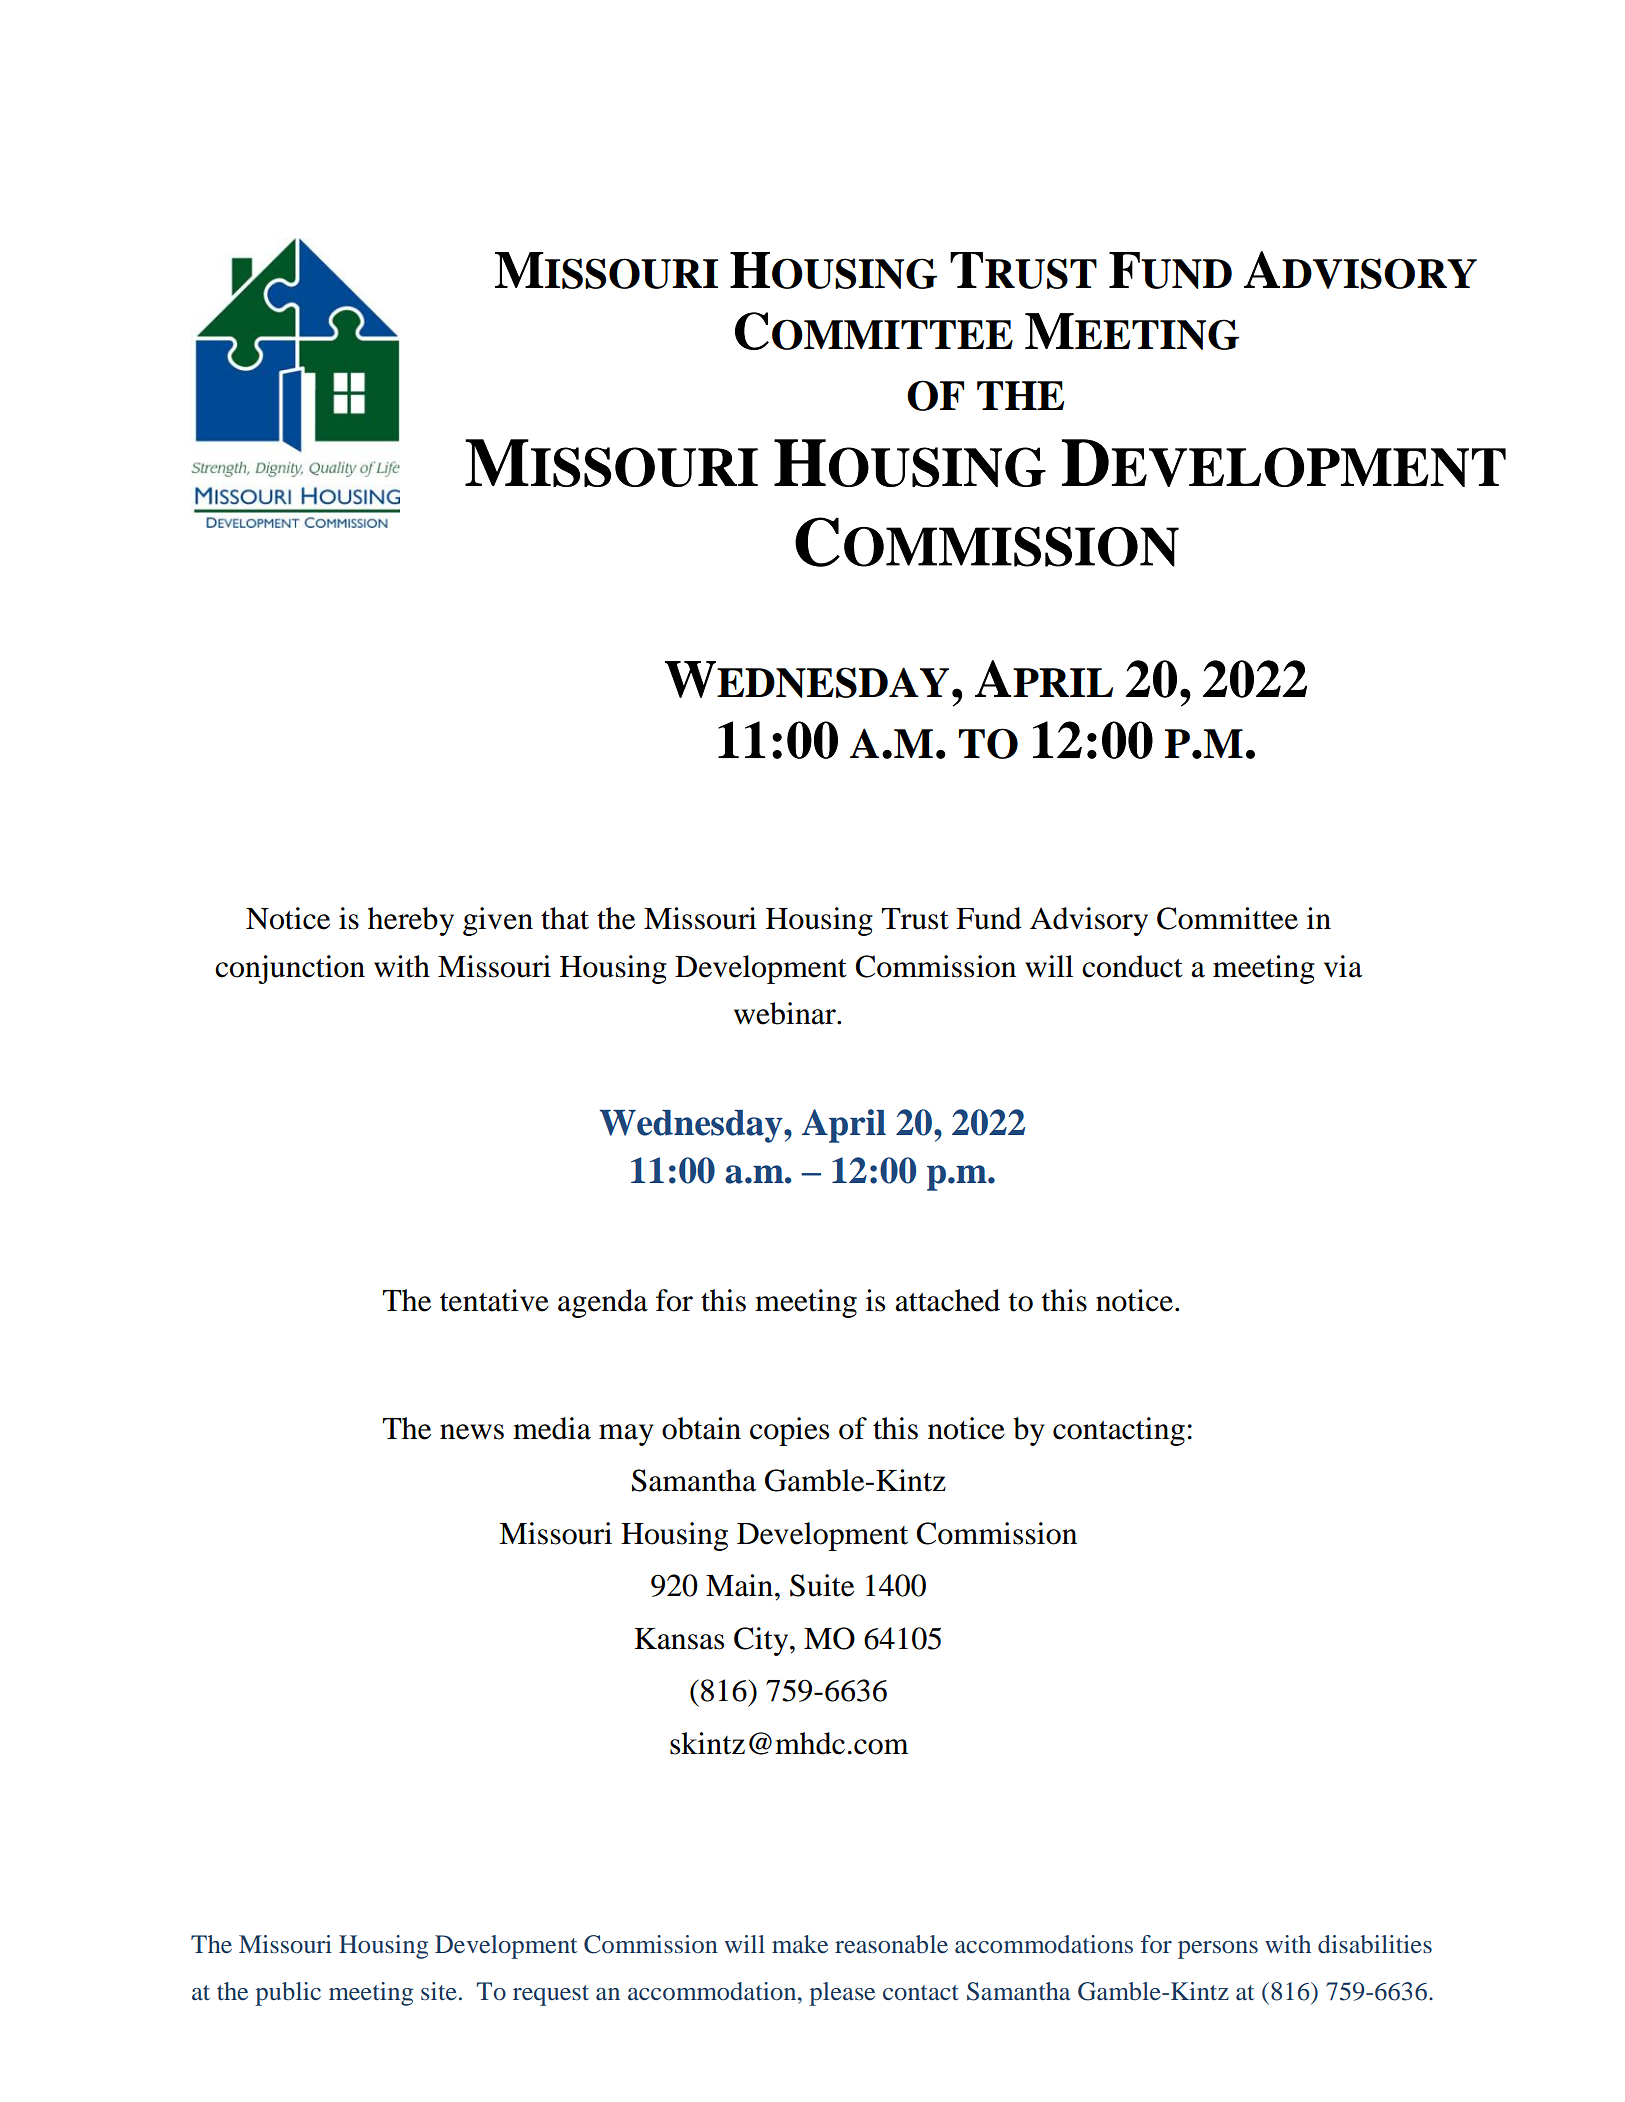 The height and width of the image is (2102, 1625). Describe the element at coordinates (822, 1585) in the image. I see `Suite` at that location.
